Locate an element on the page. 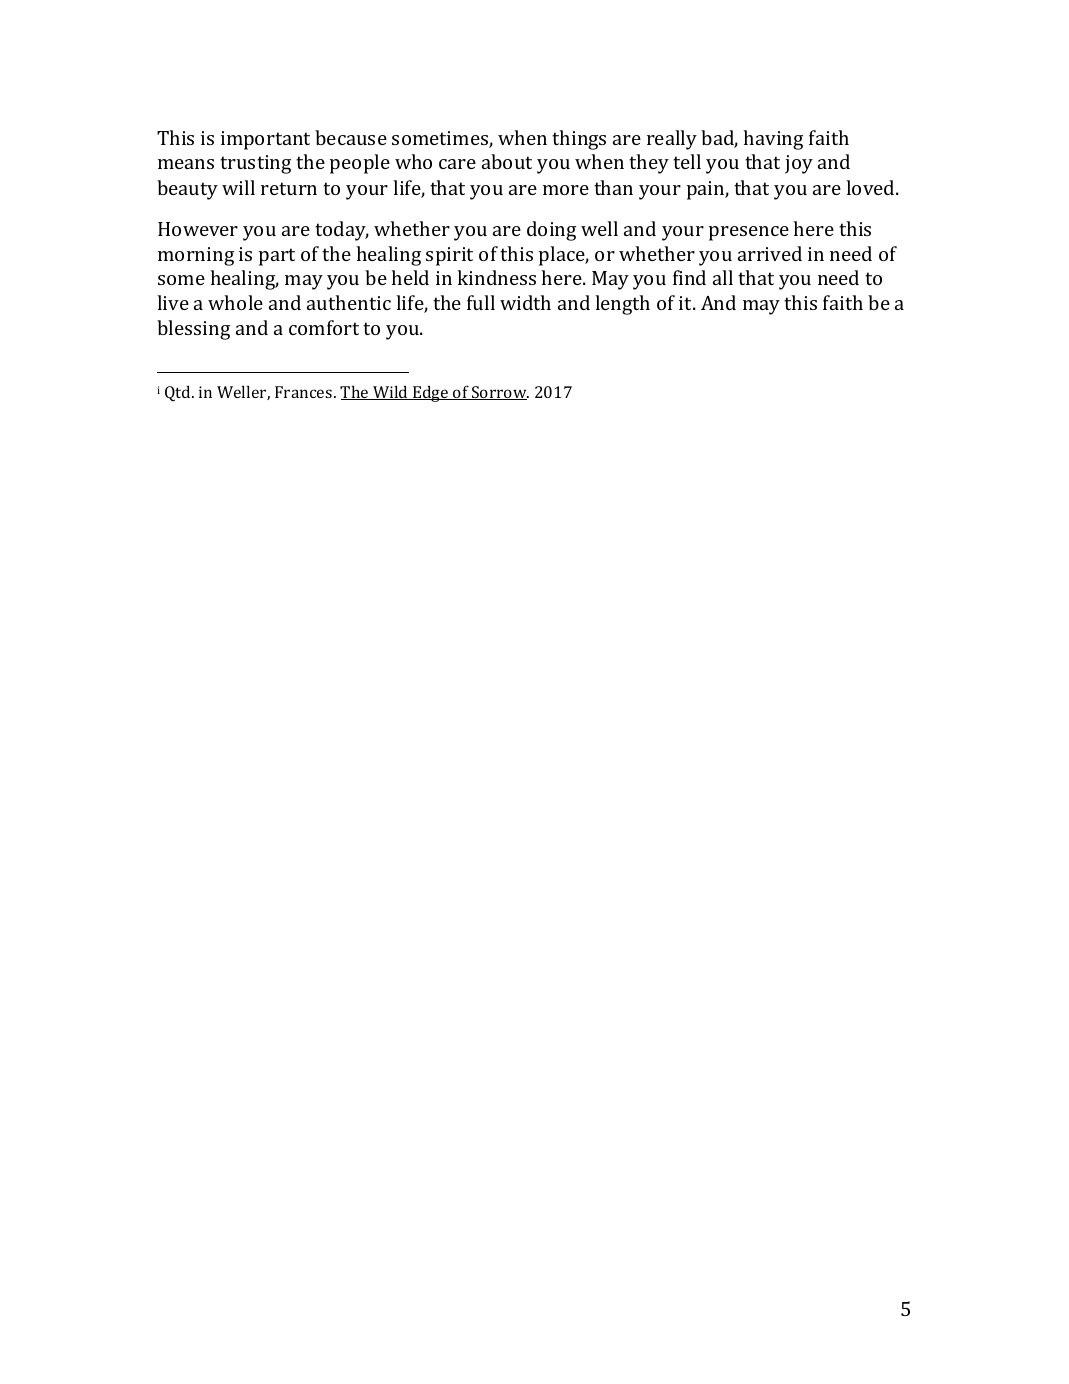 Image resolution: width=1069 pixels, height=1384 pixels. full is located at coordinates (481, 302).
